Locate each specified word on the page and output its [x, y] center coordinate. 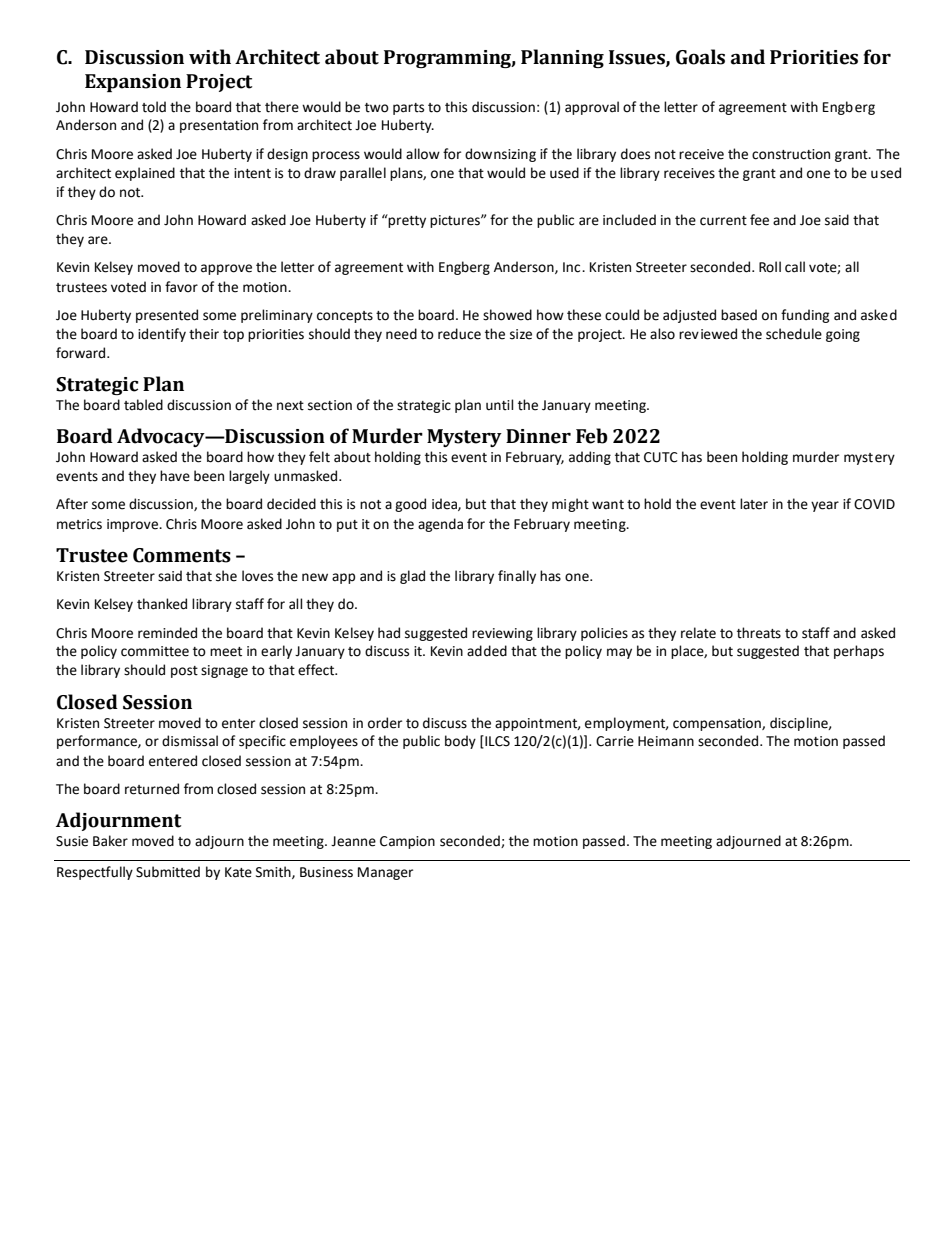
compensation [718, 724]
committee [155, 651]
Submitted [168, 872]
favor [181, 287]
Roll [770, 267]
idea [445, 504]
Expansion [133, 83]
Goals [700, 57]
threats [759, 633]
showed [507, 315]
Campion [407, 842]
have [175, 476]
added [487, 651]
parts [408, 109]
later [754, 504]
